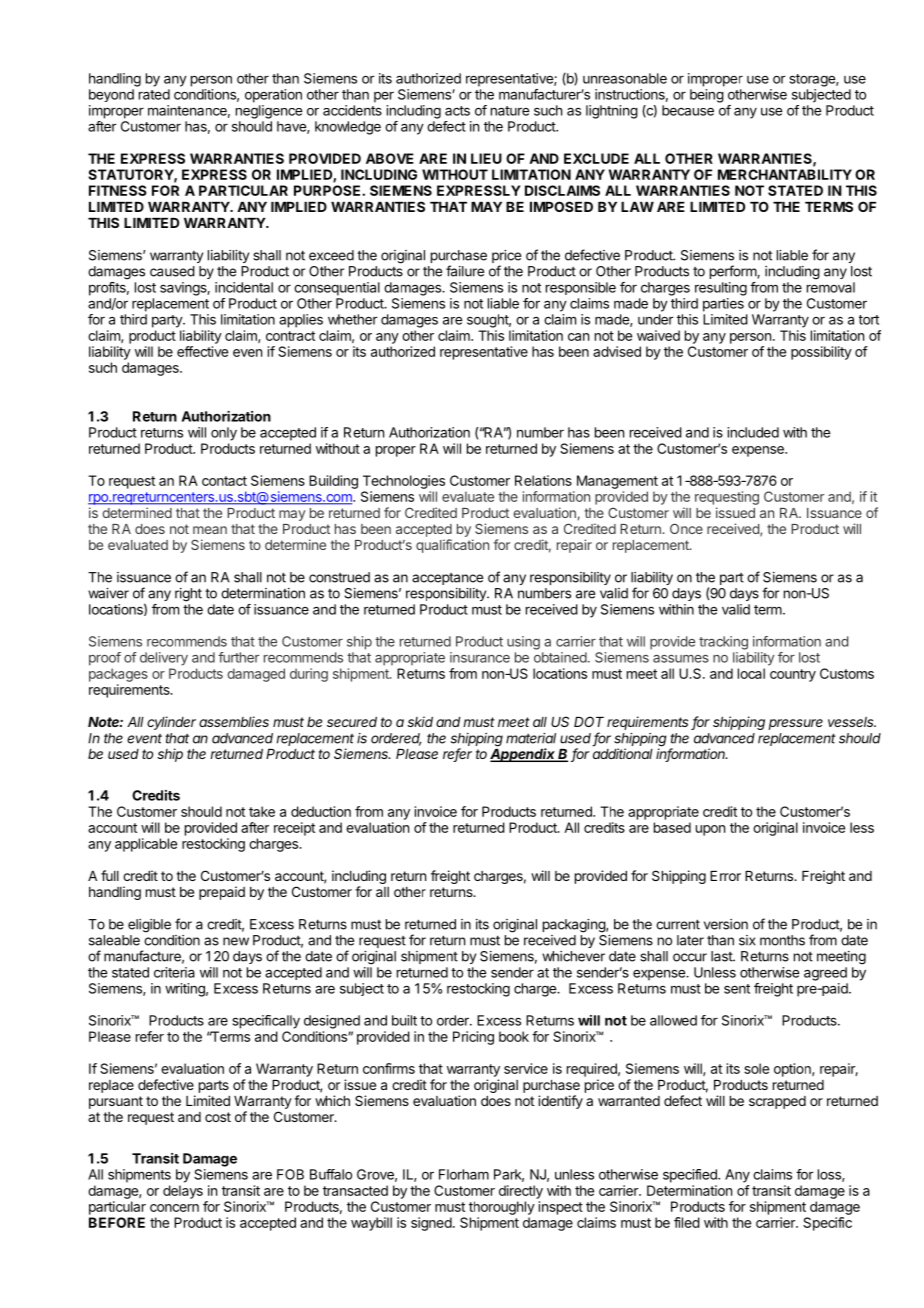 Image resolution: width=924 pixels, height=1308 pixels. I want to click on effective, so click(202, 351).
